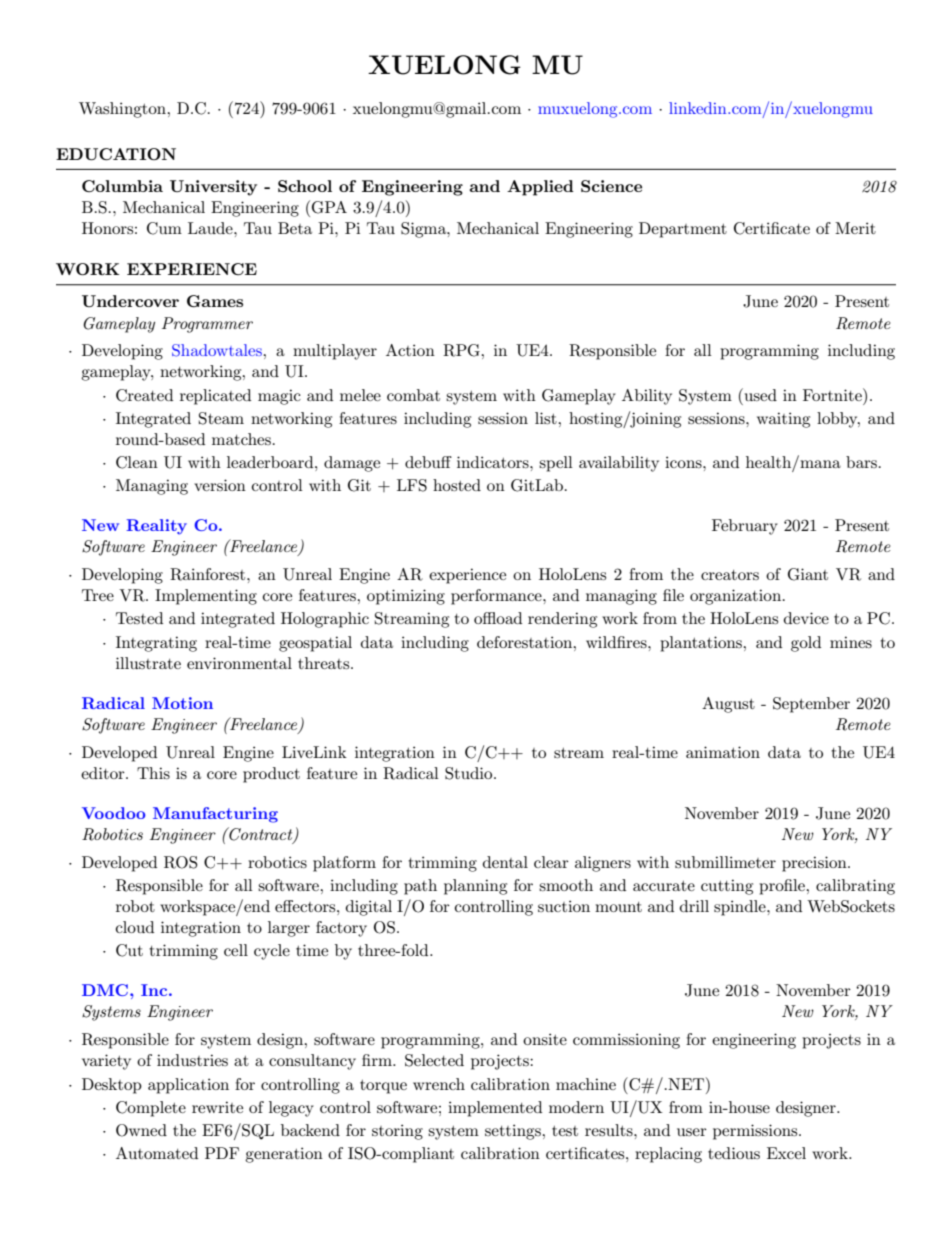  What do you see at coordinates (495, 1109) in the image?
I see `implemented` at bounding box center [495, 1109].
